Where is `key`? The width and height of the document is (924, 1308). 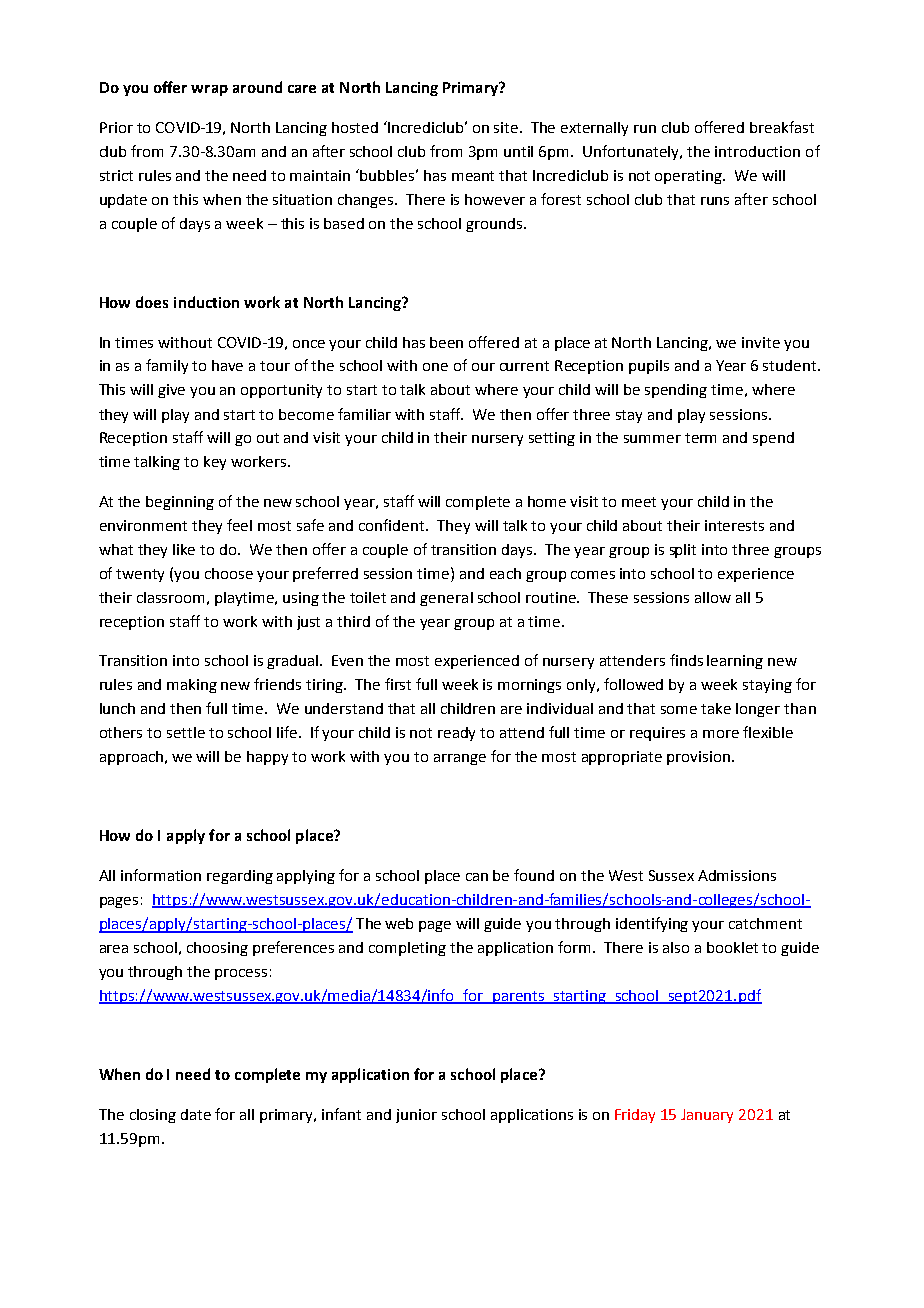 key is located at coordinates (215, 463).
